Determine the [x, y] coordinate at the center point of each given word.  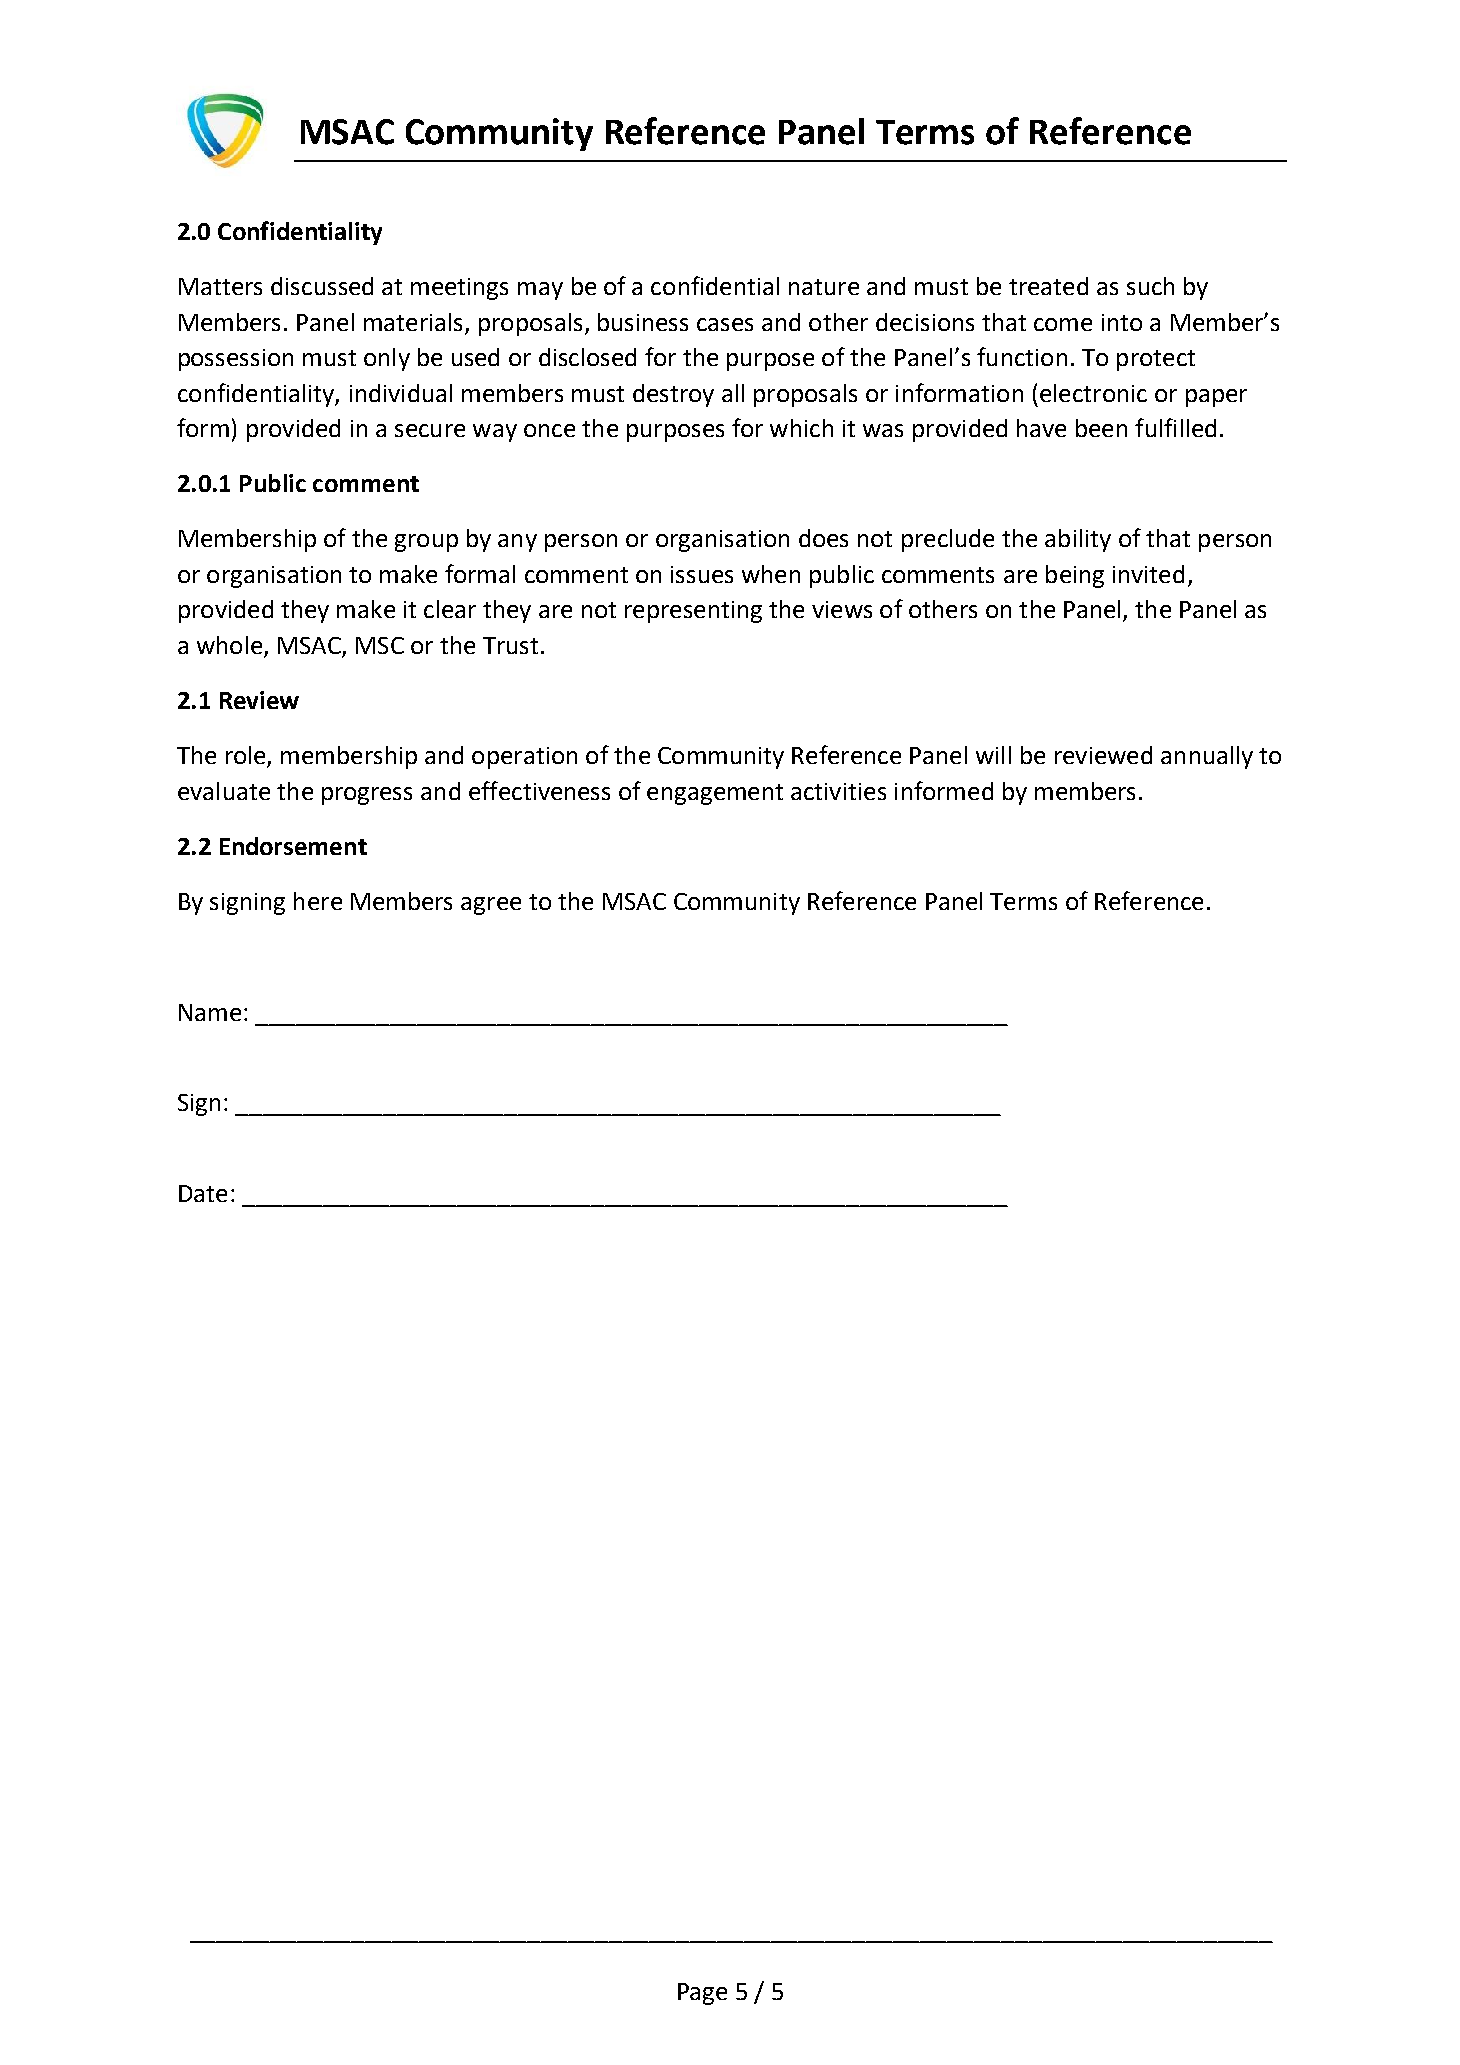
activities [838, 791]
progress [367, 796]
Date [203, 1193]
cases [725, 324]
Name [210, 1012]
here [318, 901]
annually [1207, 757]
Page [702, 1994]
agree [491, 906]
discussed [322, 286]
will [993, 755]
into [1122, 322]
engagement [715, 794]
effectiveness [539, 790]
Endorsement [293, 846]
